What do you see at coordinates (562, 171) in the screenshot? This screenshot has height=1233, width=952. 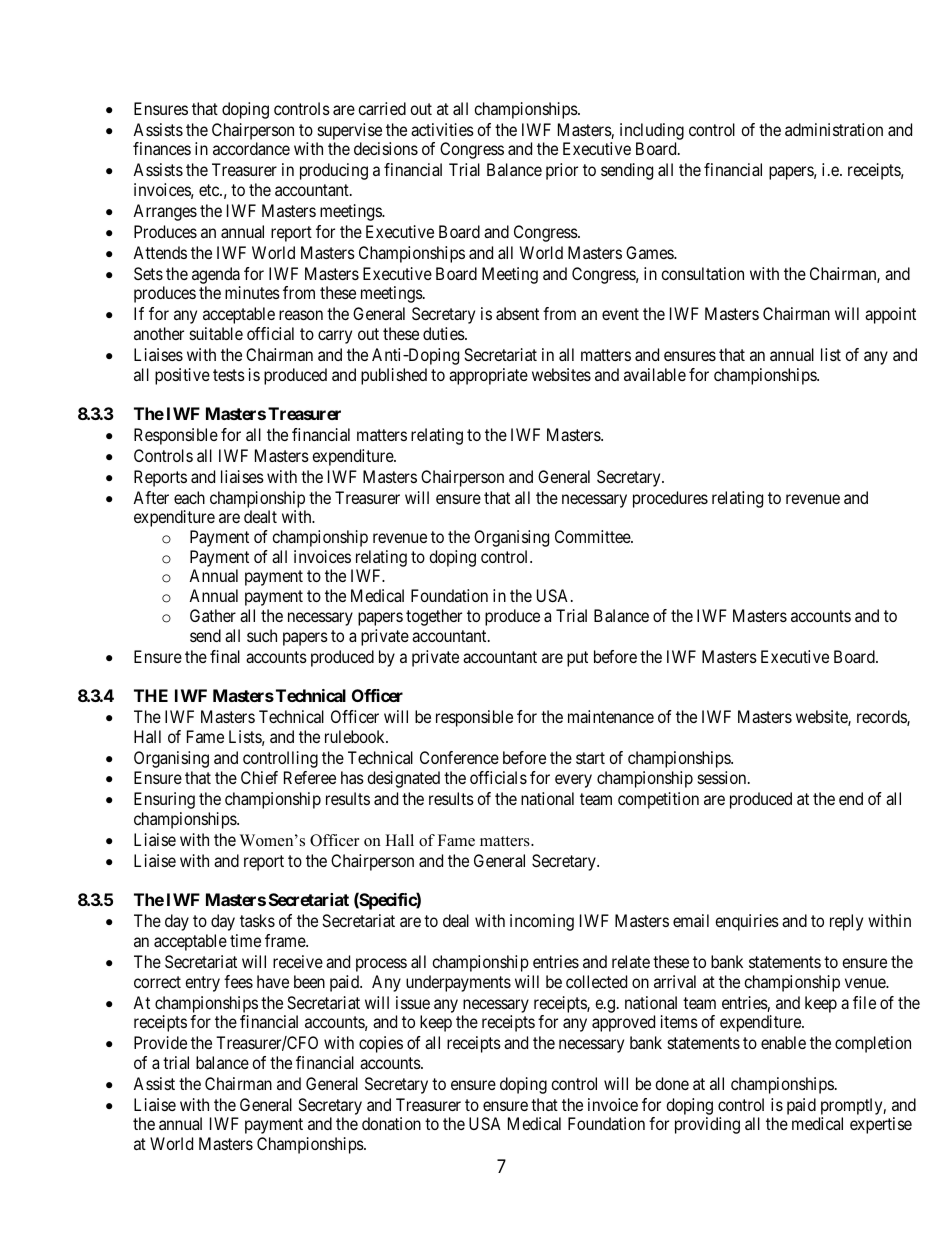 I see `prior` at bounding box center [562, 171].
